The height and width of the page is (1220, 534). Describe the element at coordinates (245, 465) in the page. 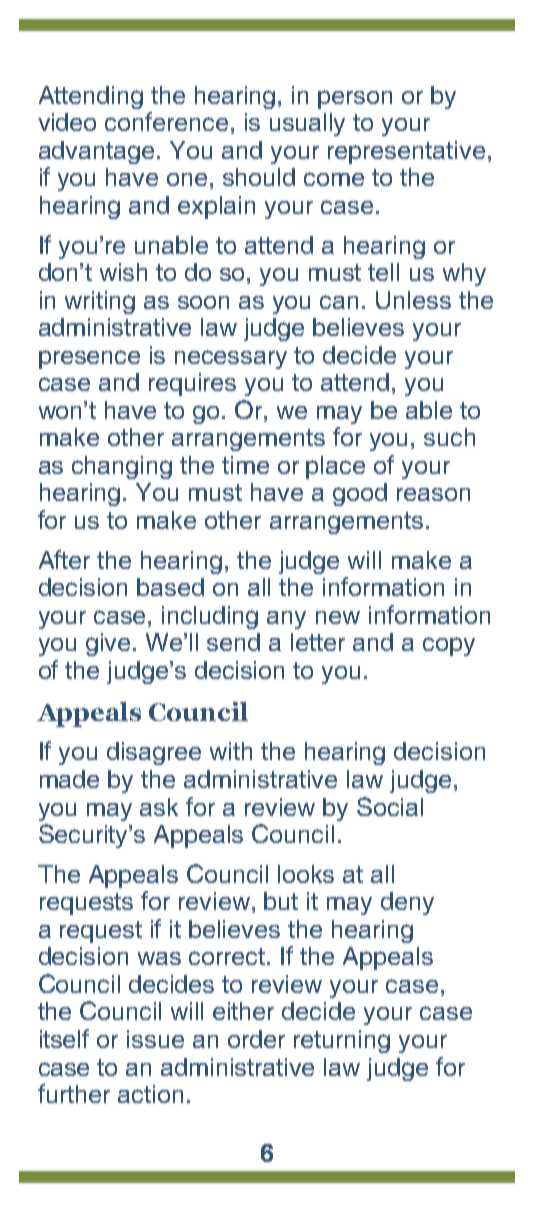

I see `time` at that location.
